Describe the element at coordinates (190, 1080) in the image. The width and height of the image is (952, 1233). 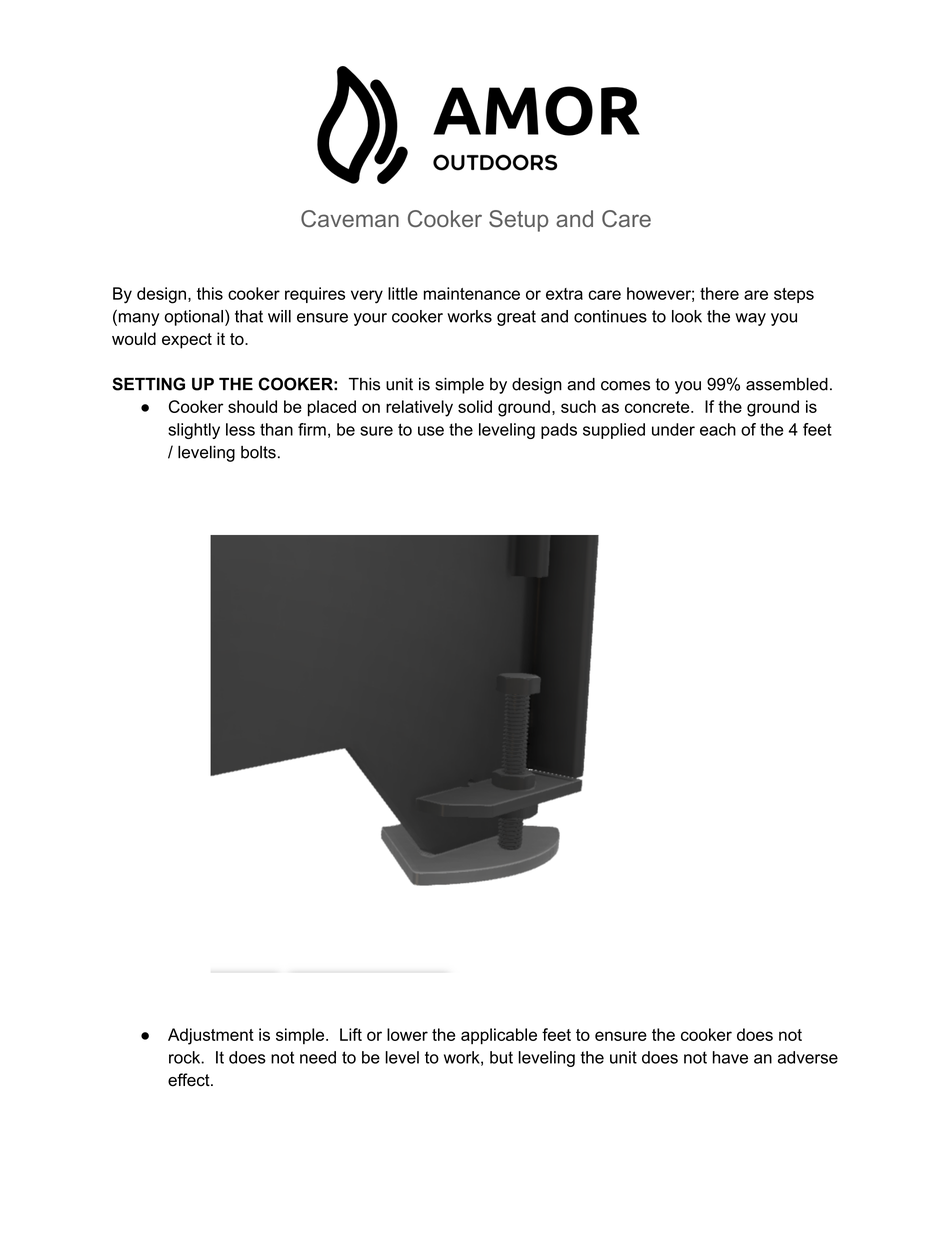
I see `effect` at that location.
